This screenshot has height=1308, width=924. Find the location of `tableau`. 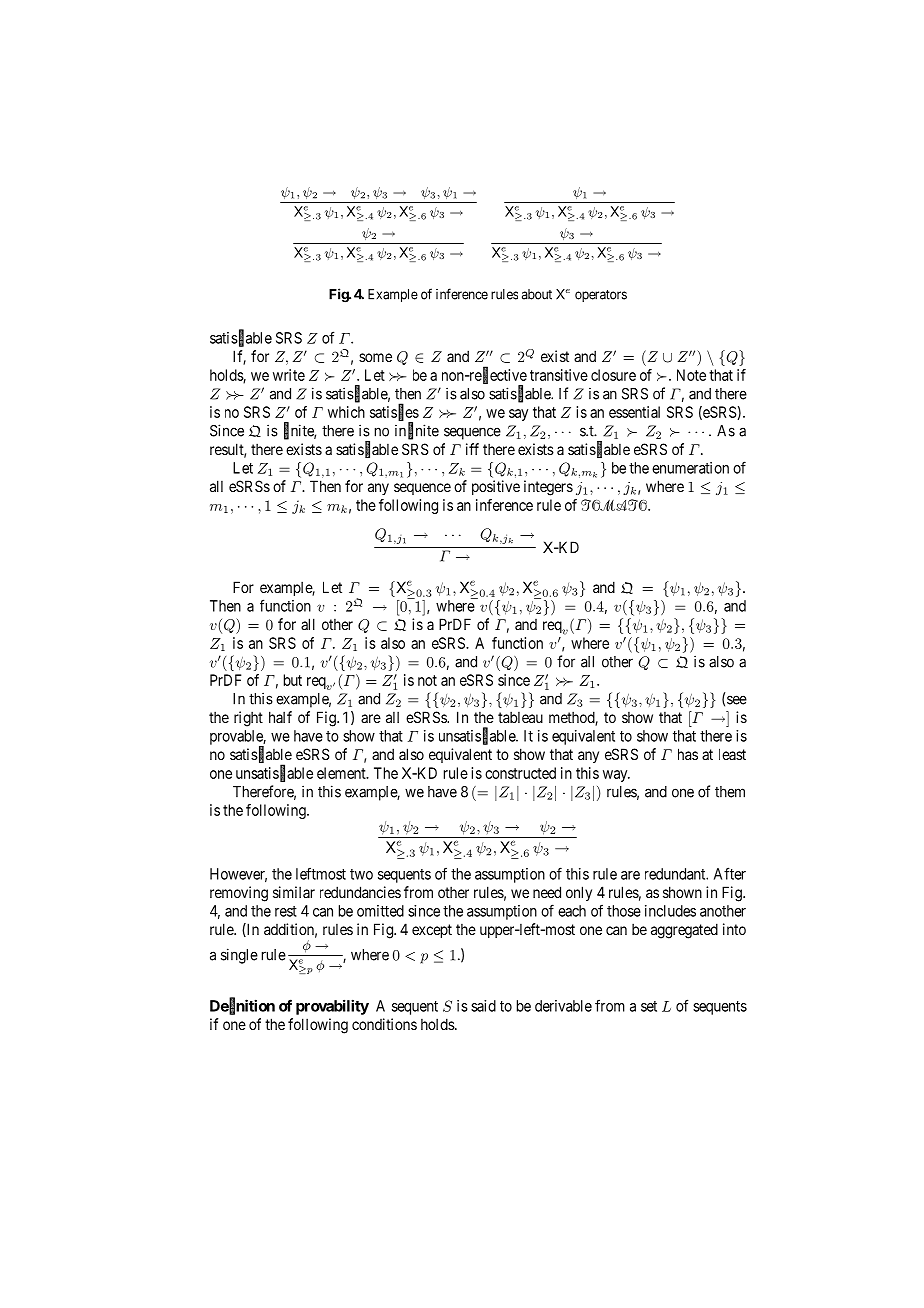

tableau is located at coordinates (520, 717).
